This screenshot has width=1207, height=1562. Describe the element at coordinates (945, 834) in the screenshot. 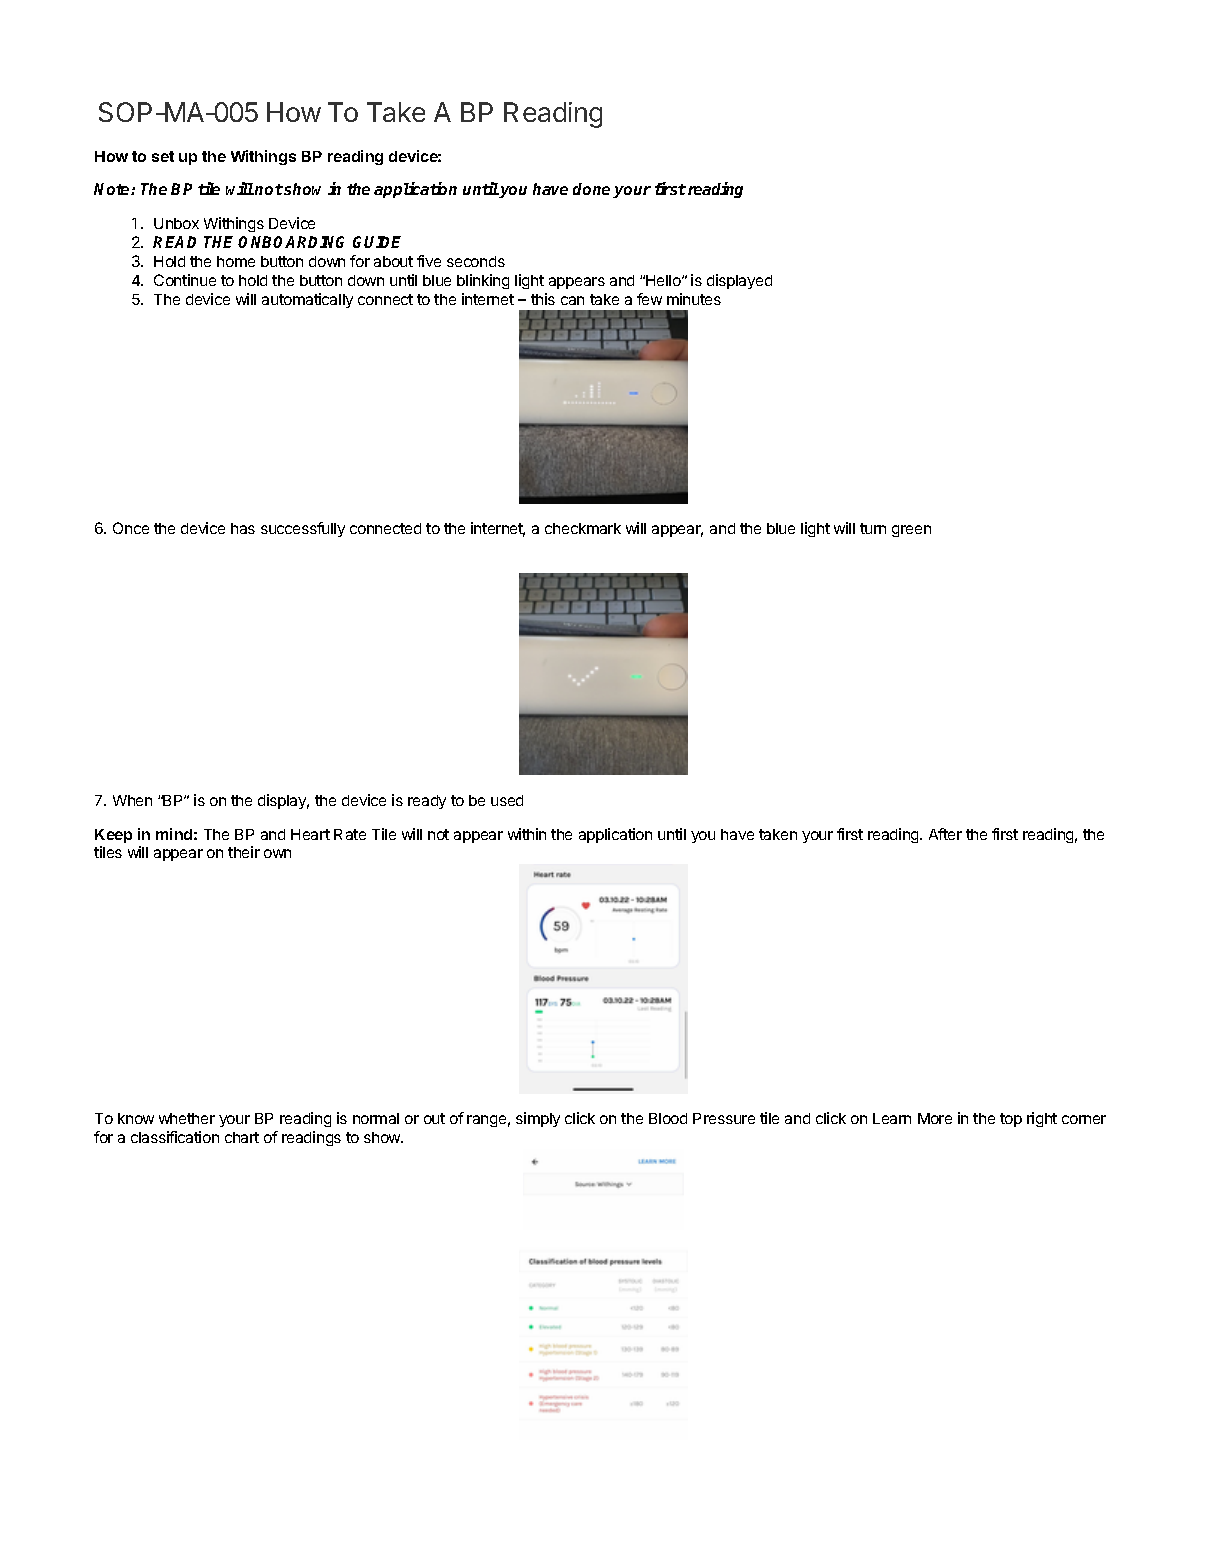

I see `After` at that location.
